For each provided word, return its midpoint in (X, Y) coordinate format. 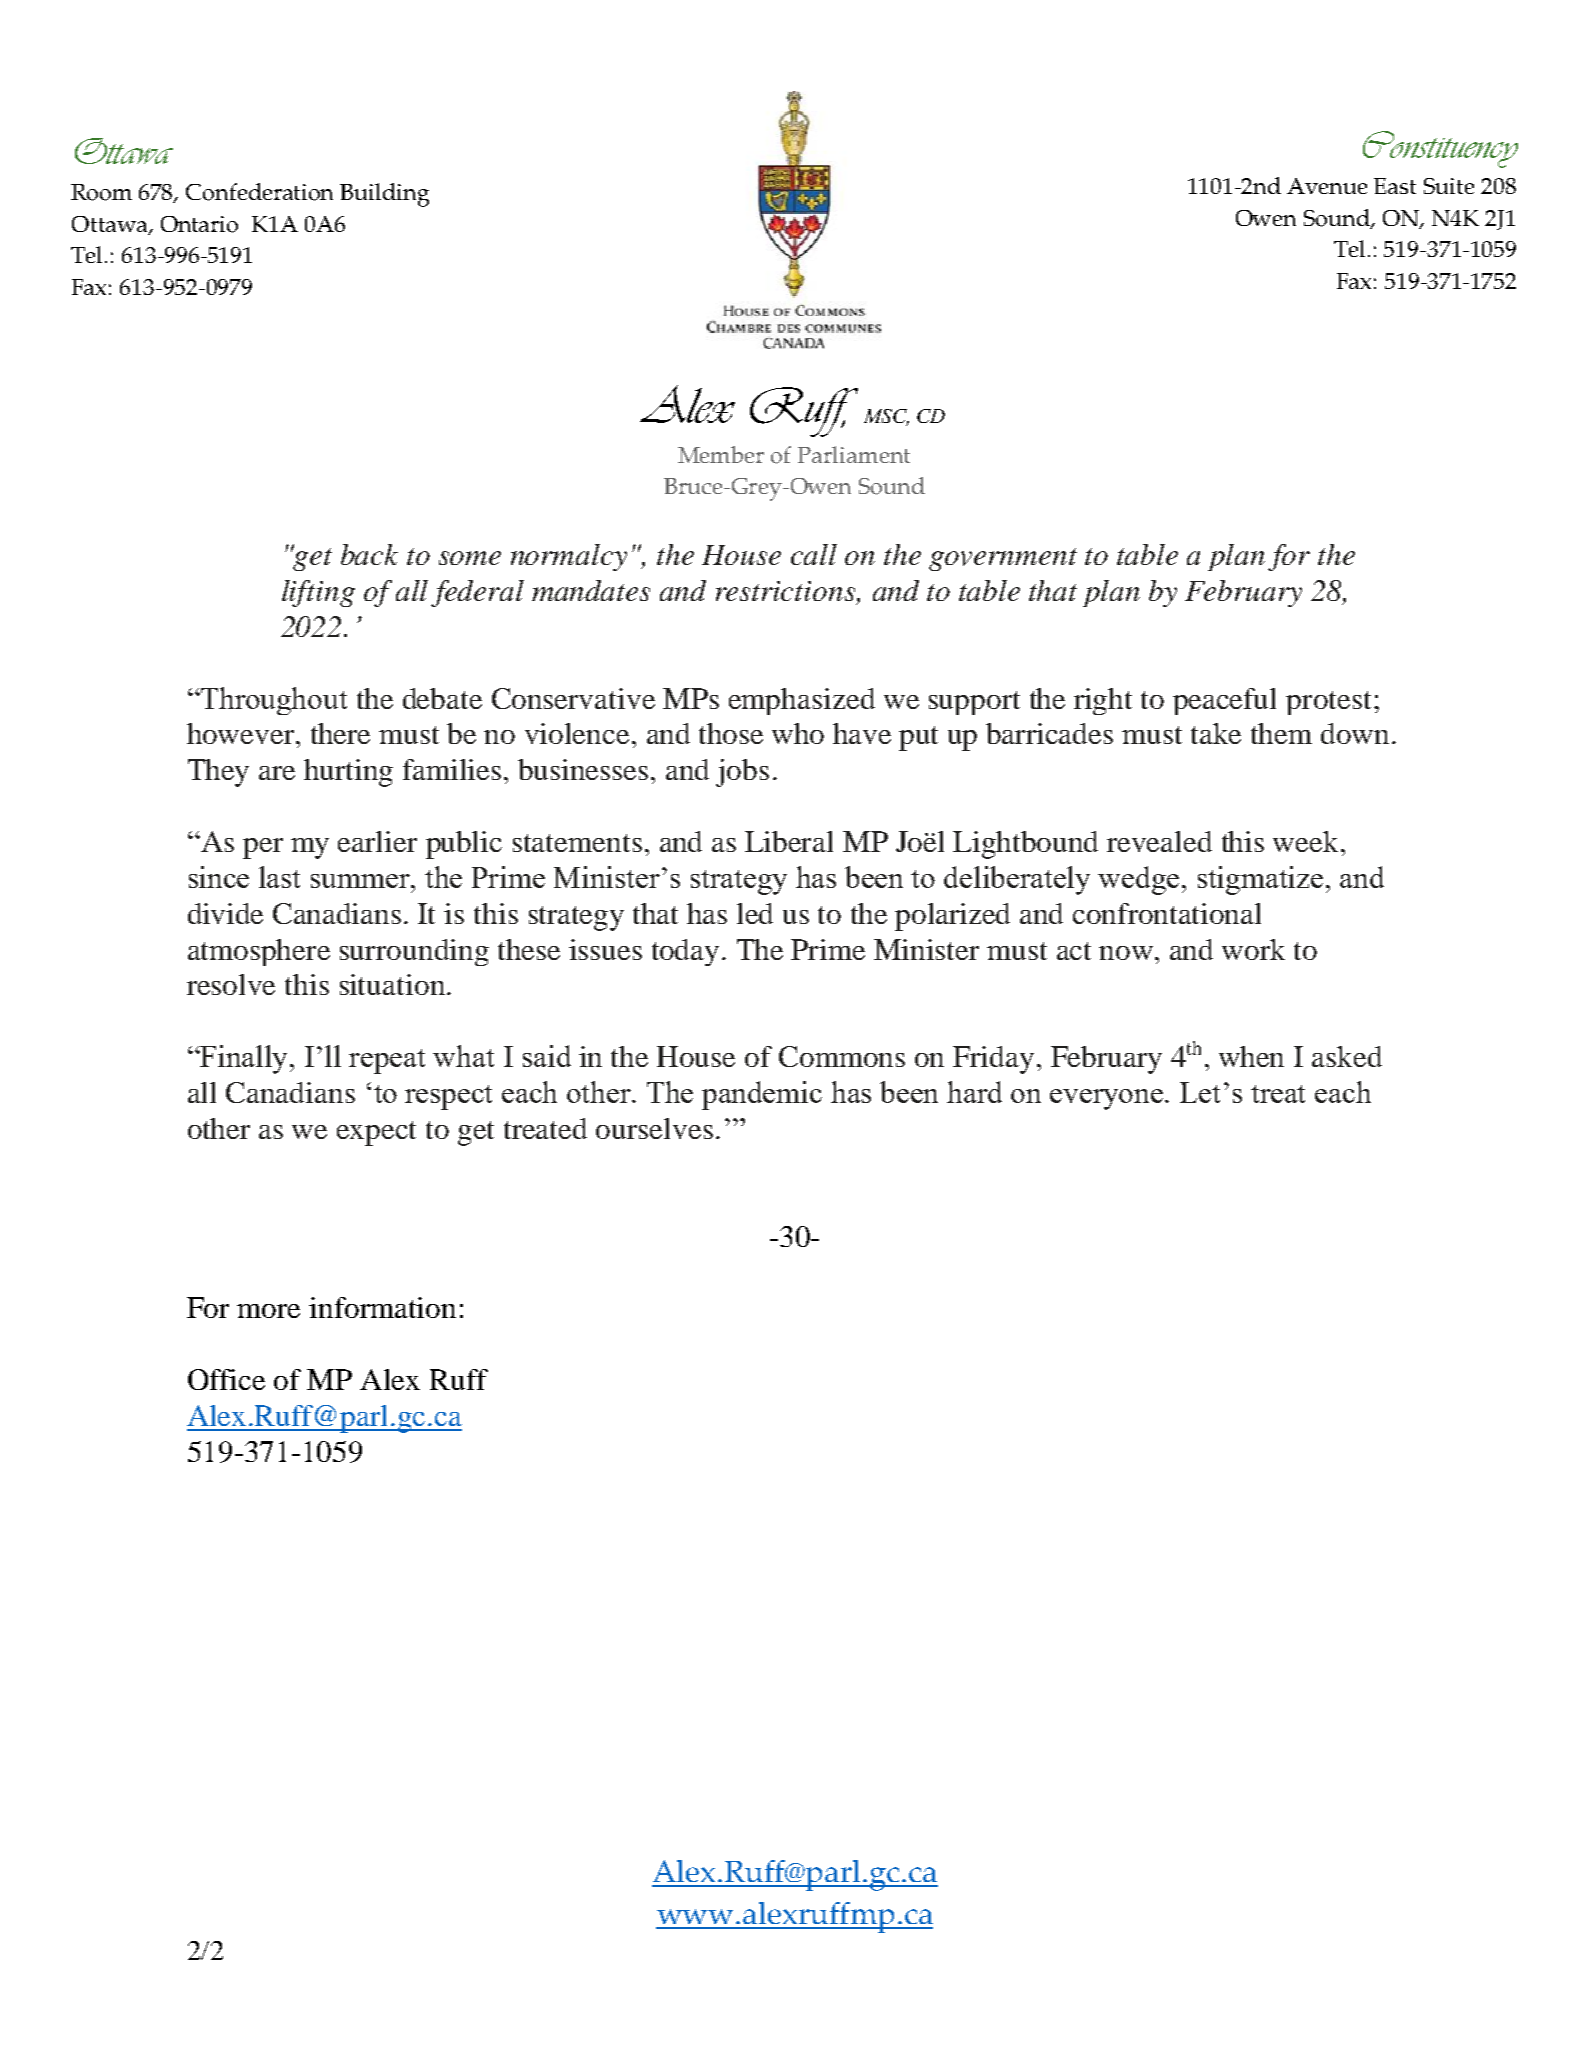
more (268, 1311)
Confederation (259, 192)
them (1281, 733)
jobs (742, 773)
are (277, 773)
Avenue (1327, 186)
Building (384, 195)
